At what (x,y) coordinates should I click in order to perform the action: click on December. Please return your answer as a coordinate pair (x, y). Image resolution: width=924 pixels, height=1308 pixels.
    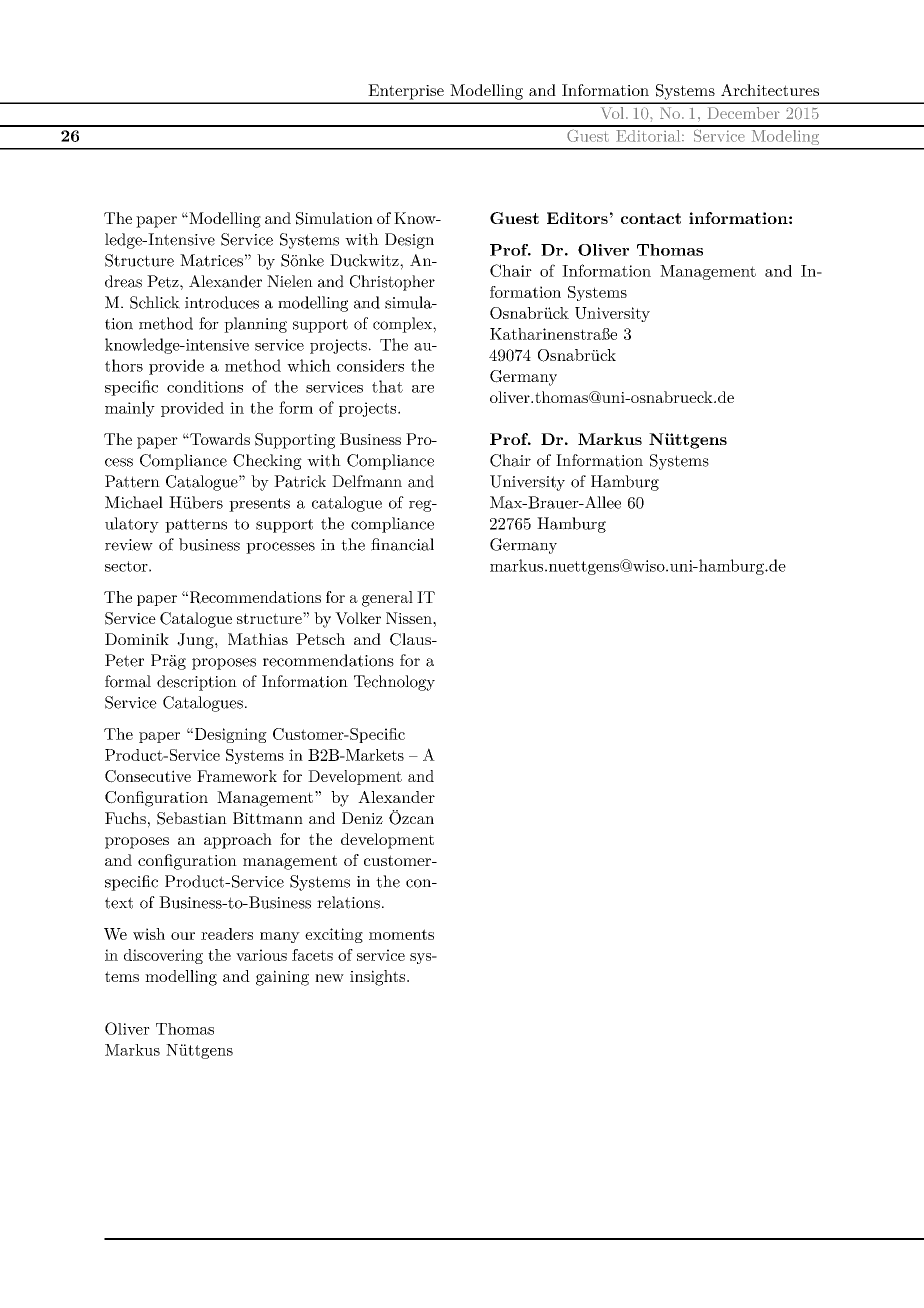
    Looking at the image, I should click on (744, 113).
